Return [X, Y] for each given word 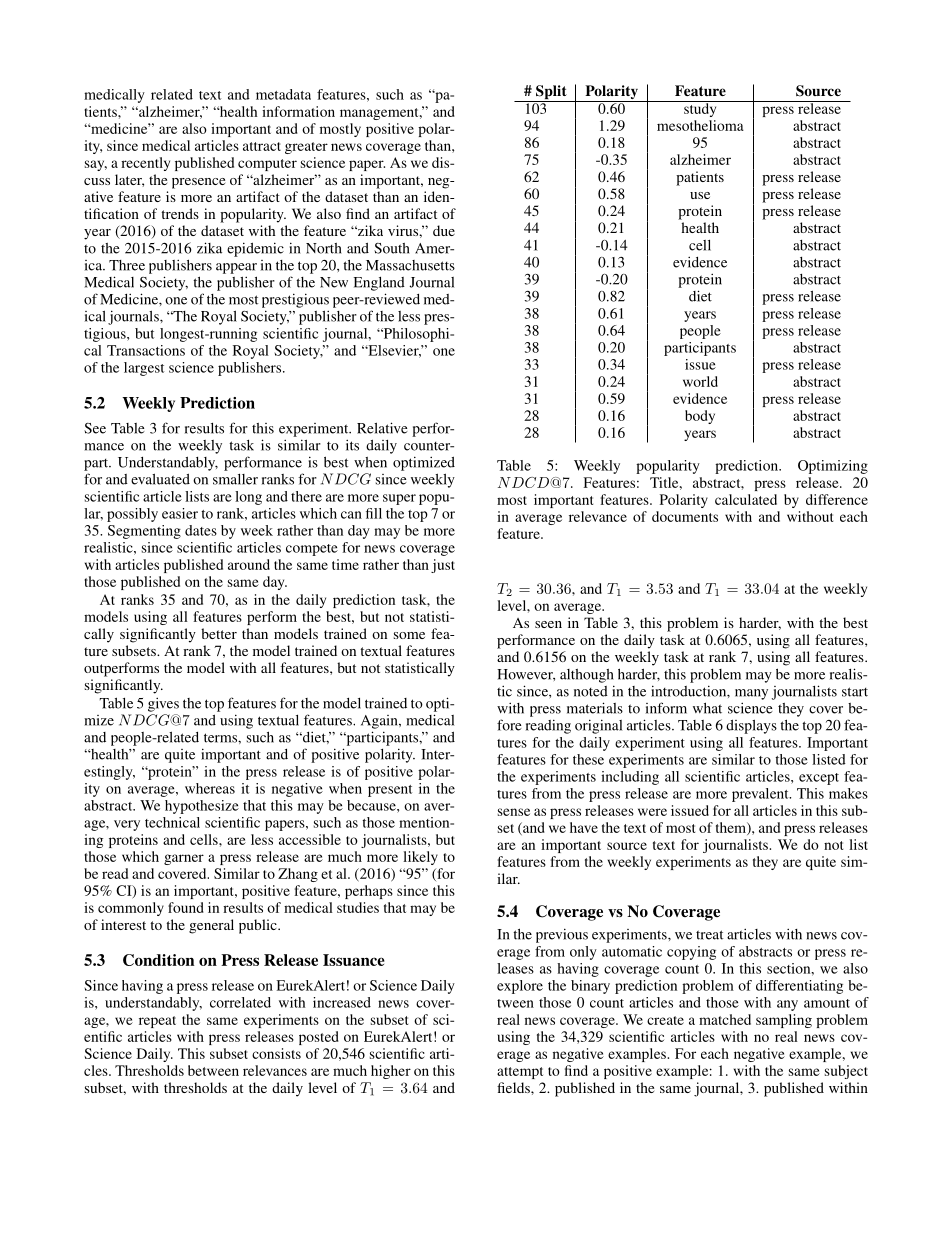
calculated [746, 499]
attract [262, 146]
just [443, 566]
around [249, 564]
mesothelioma [700, 125]
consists [276, 1053]
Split [551, 93]
